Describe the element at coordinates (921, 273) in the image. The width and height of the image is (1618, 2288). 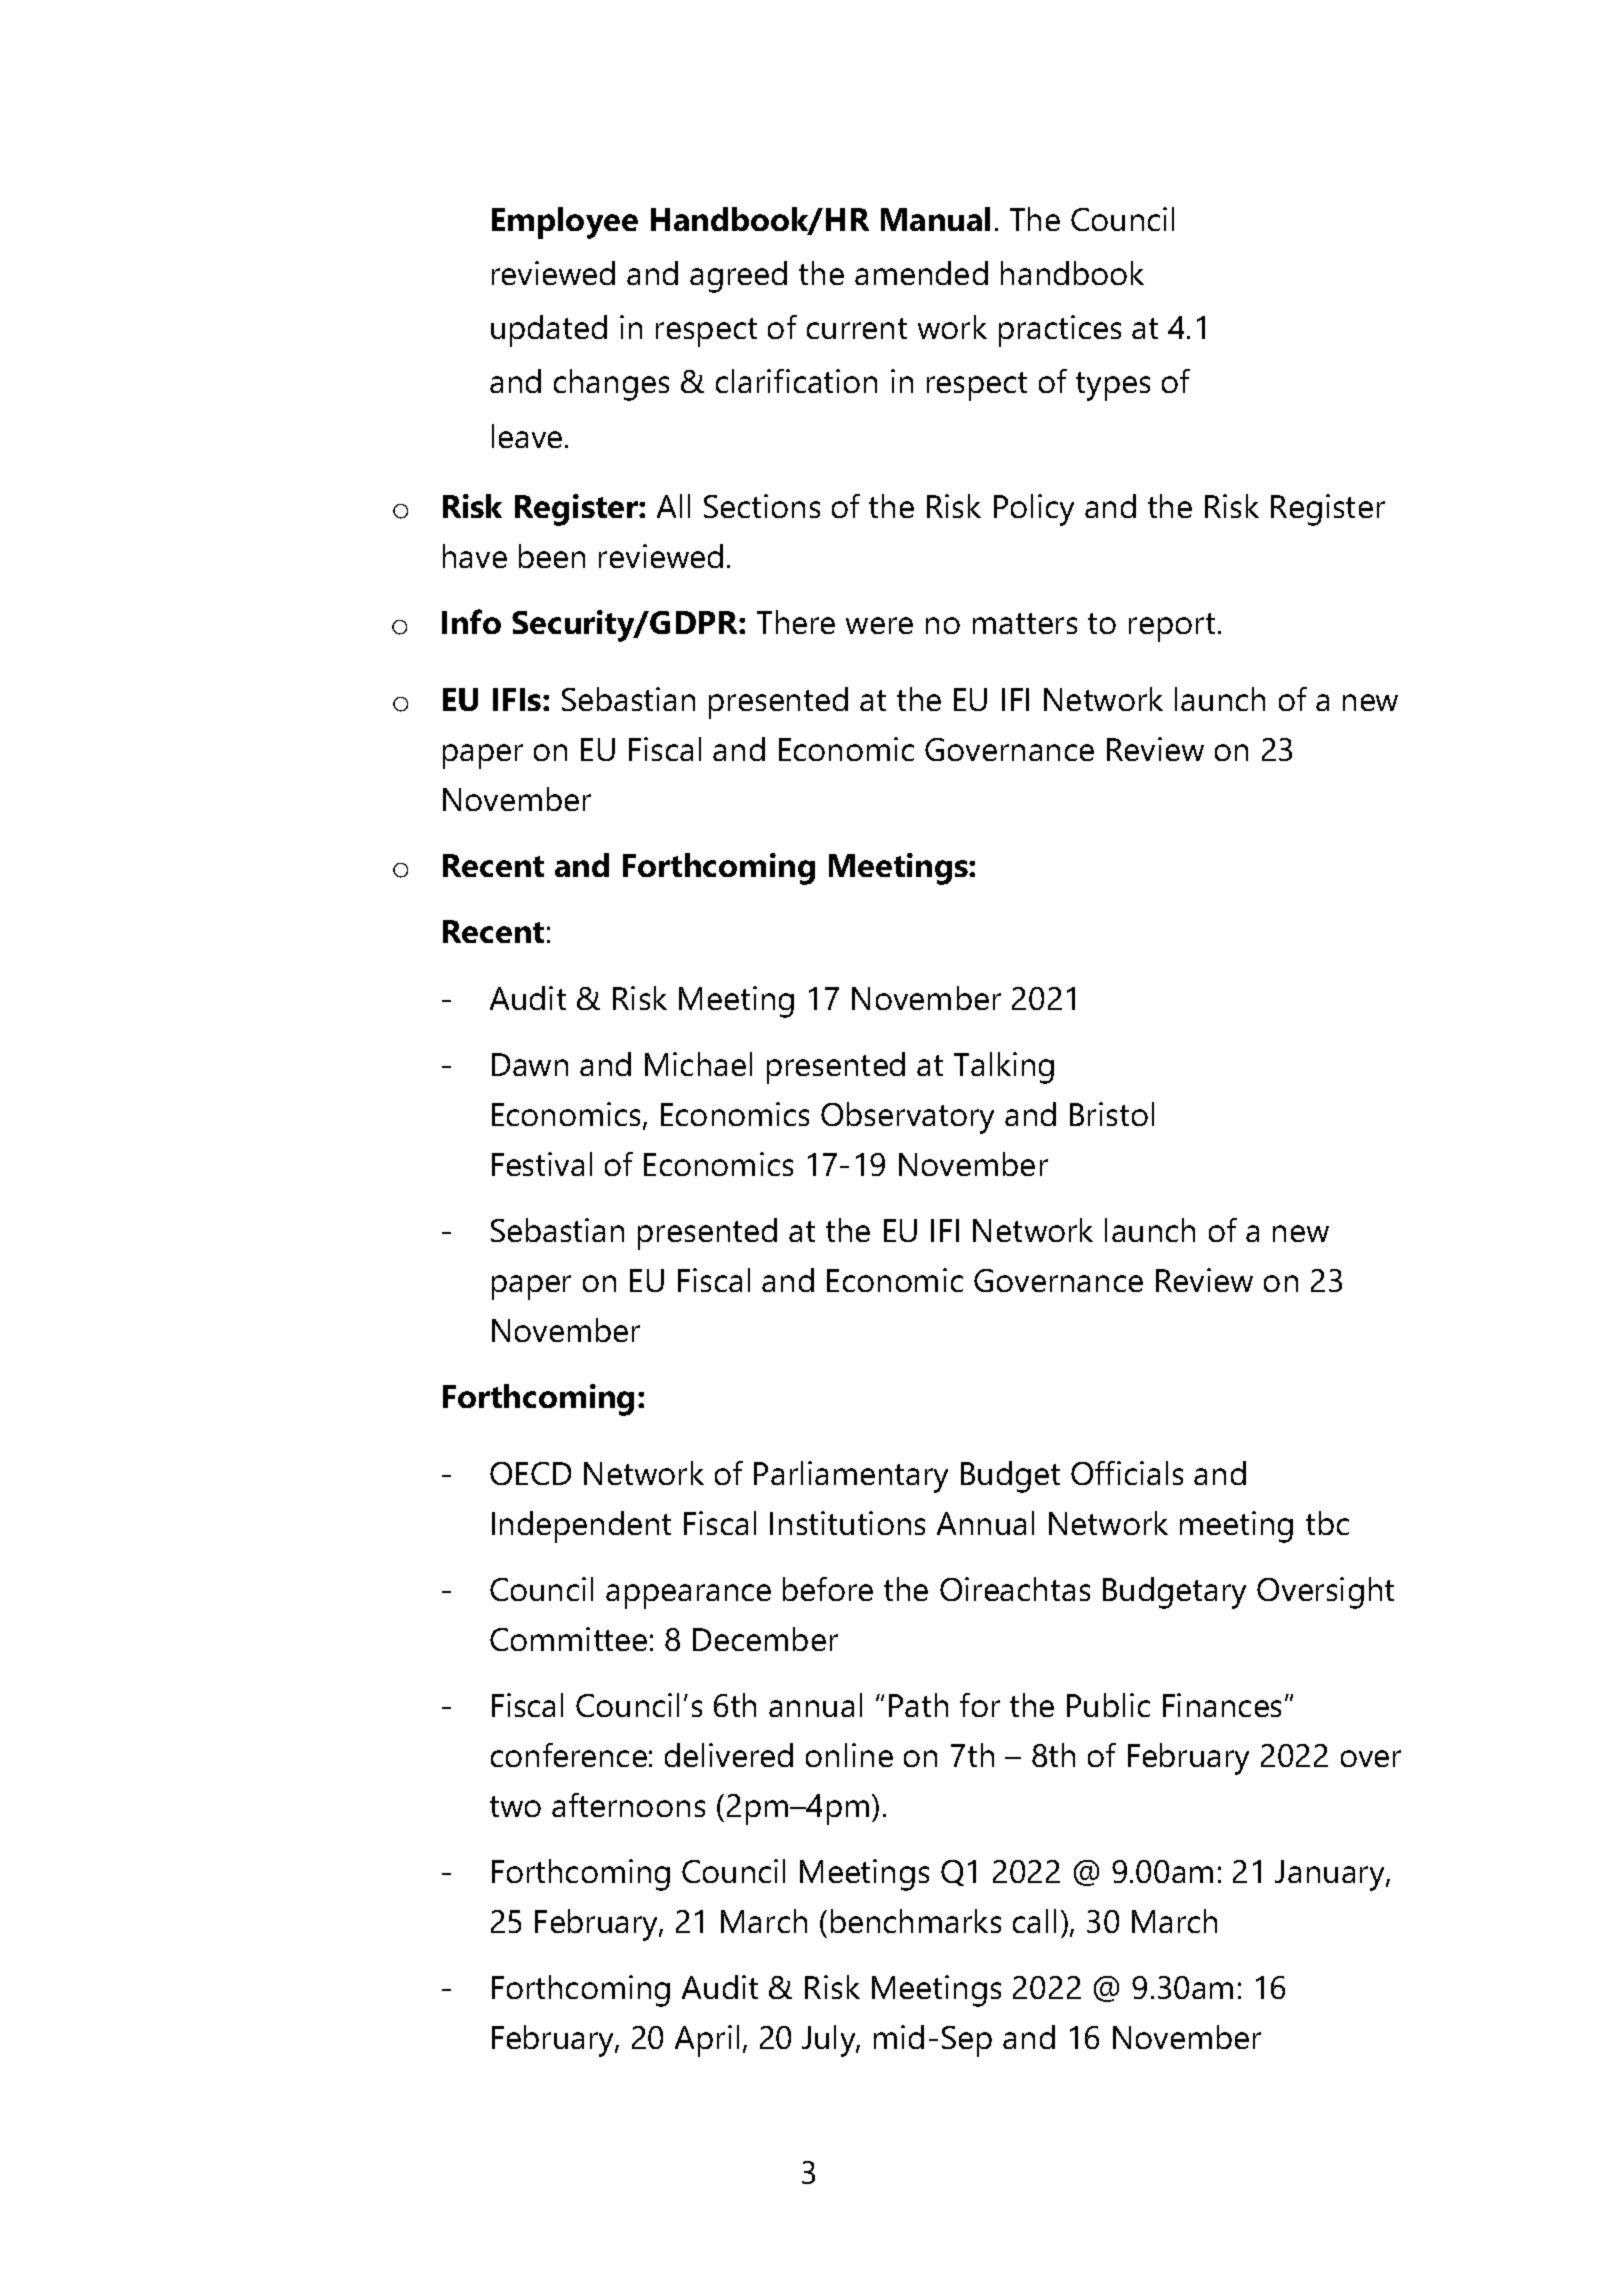
I see `amended` at that location.
